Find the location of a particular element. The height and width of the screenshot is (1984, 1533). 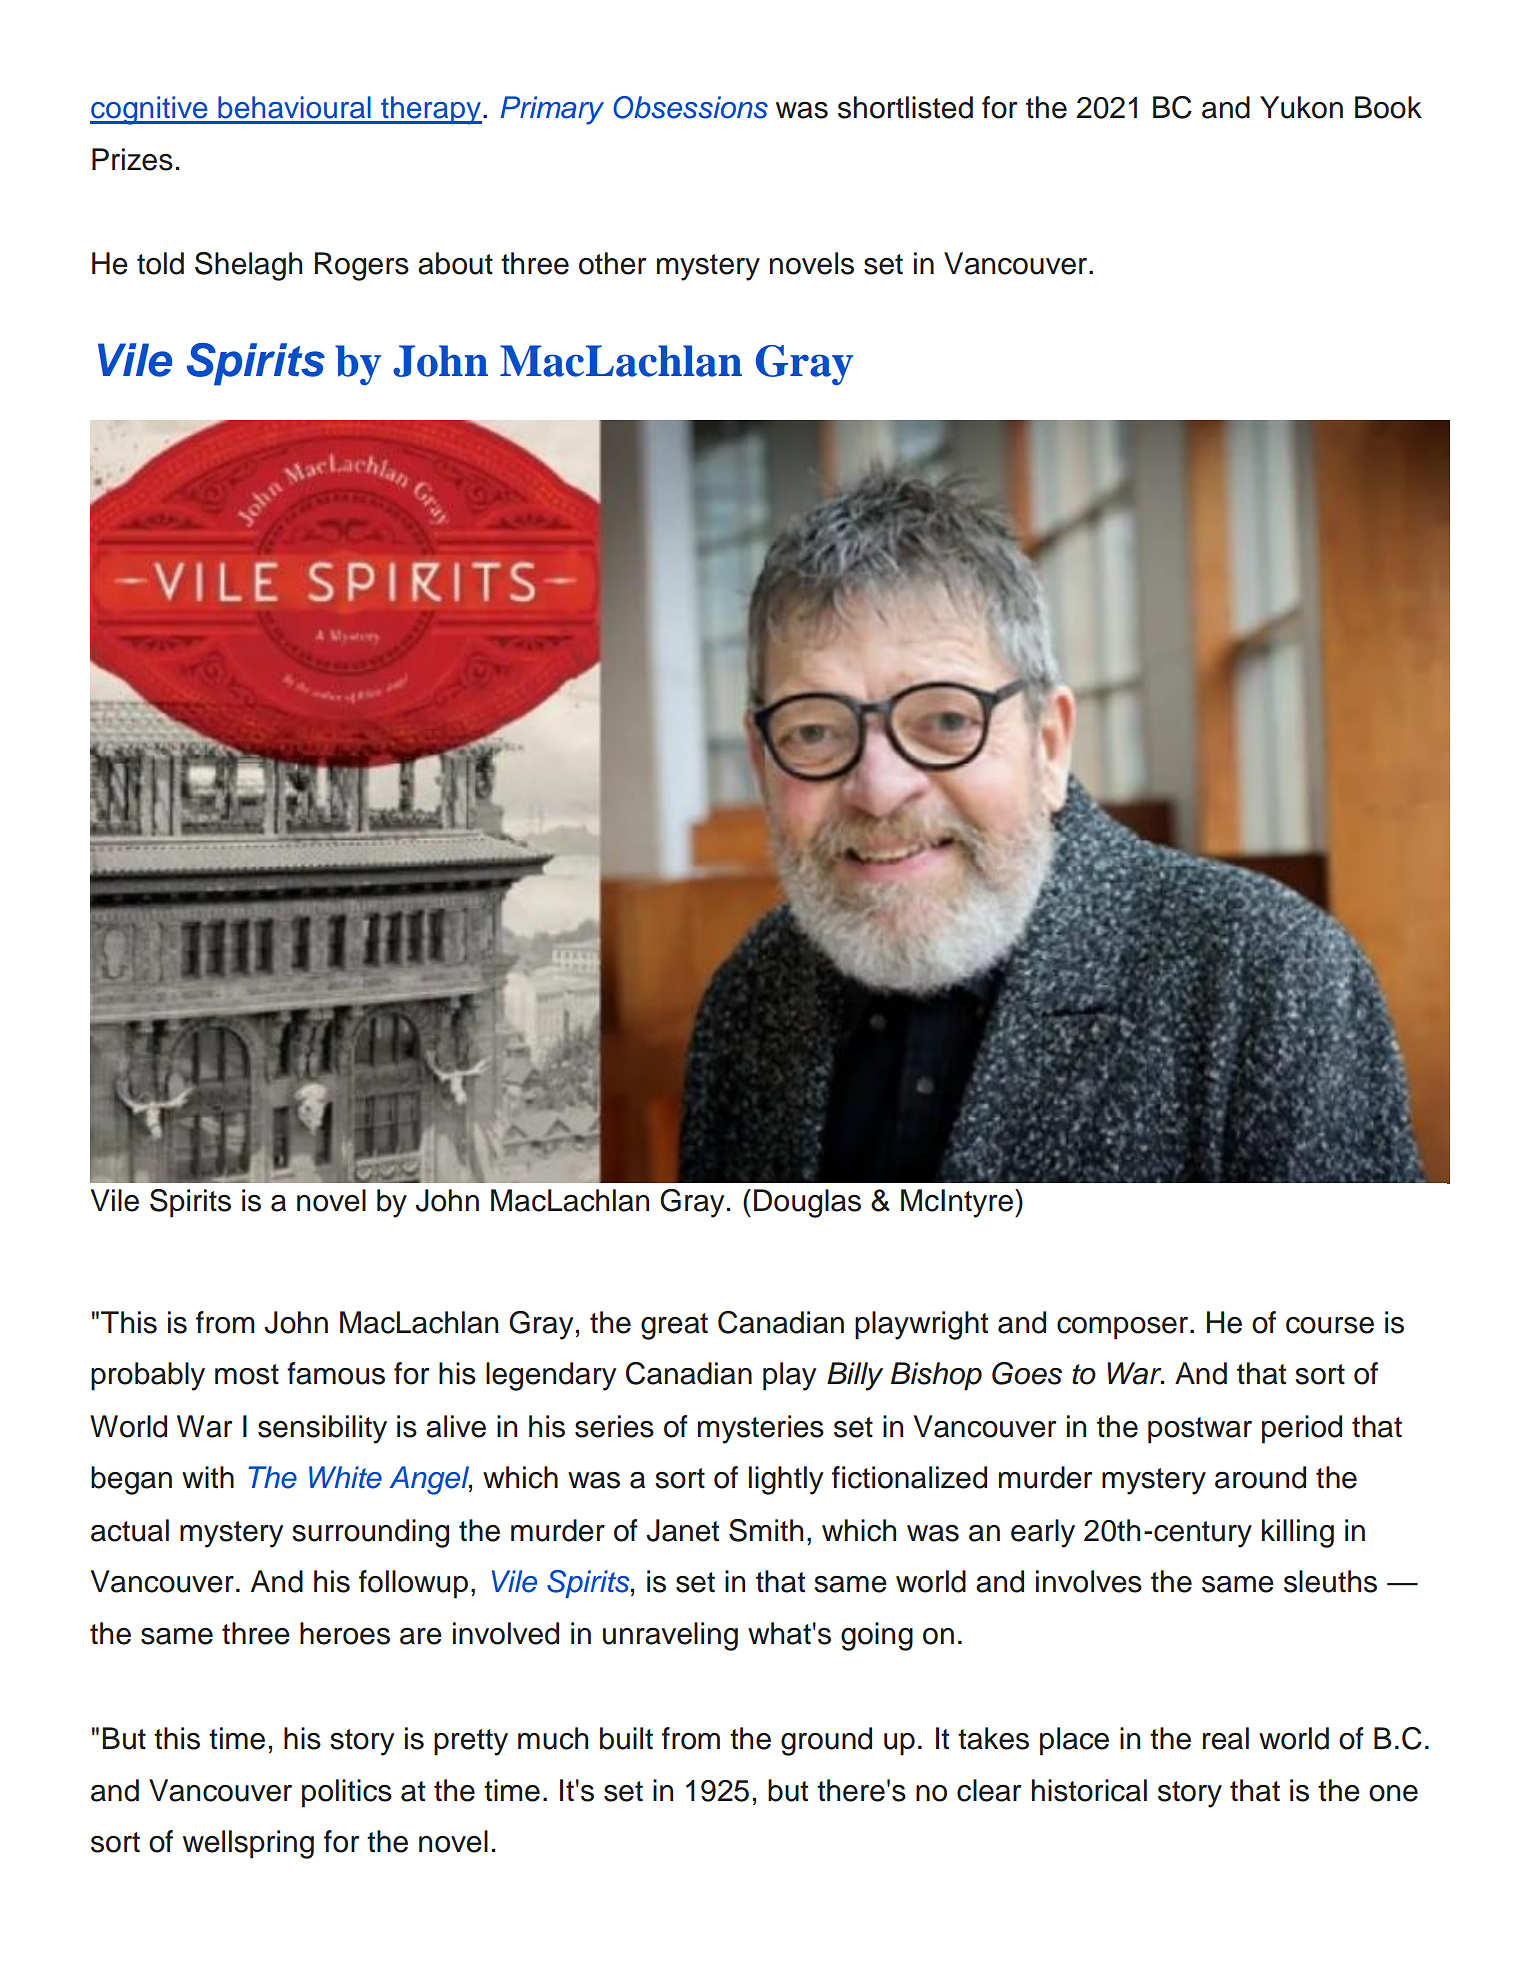

Yukon is located at coordinates (1301, 107).
